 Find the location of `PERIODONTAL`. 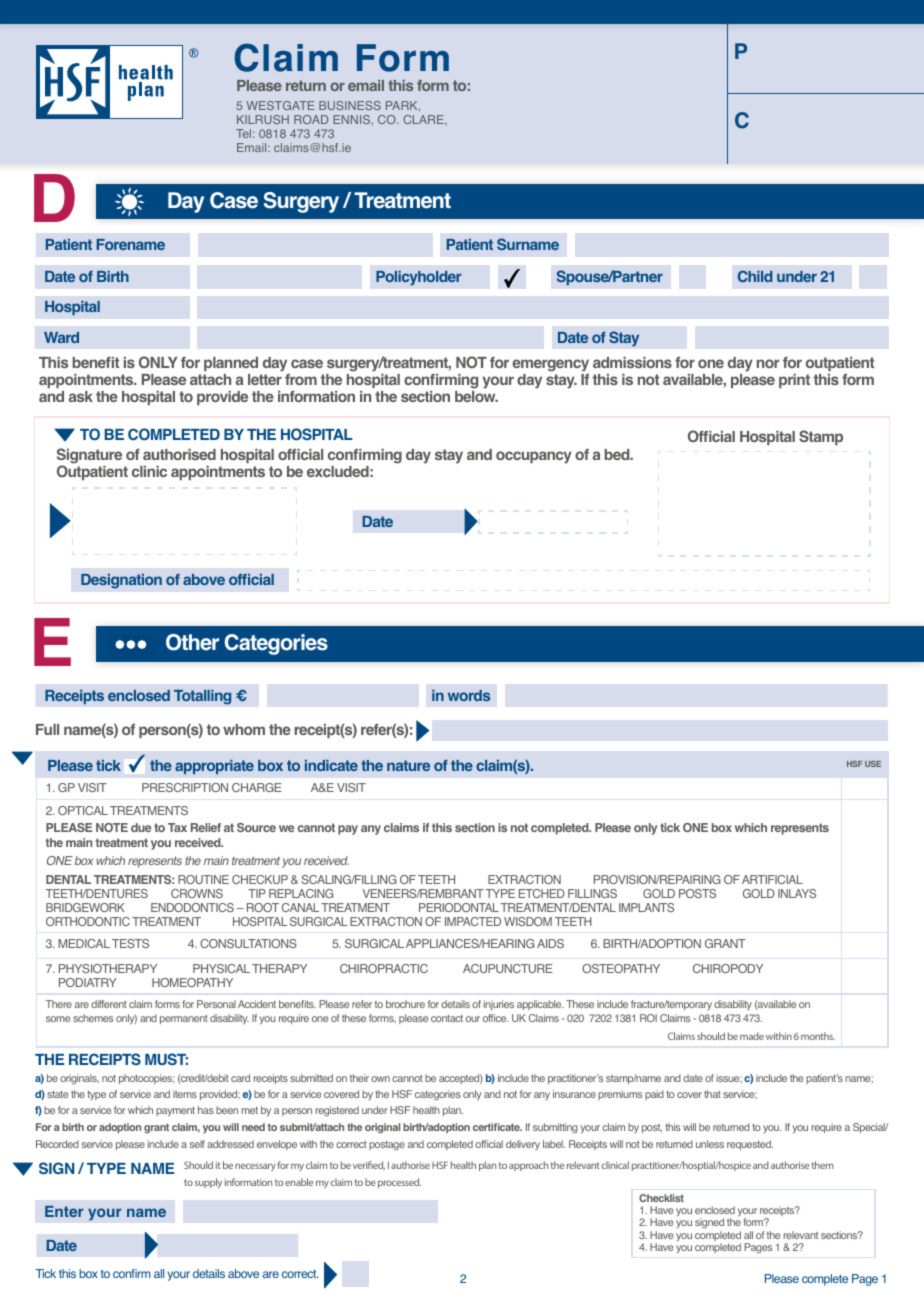

PERIODONTAL is located at coordinates (459, 907).
